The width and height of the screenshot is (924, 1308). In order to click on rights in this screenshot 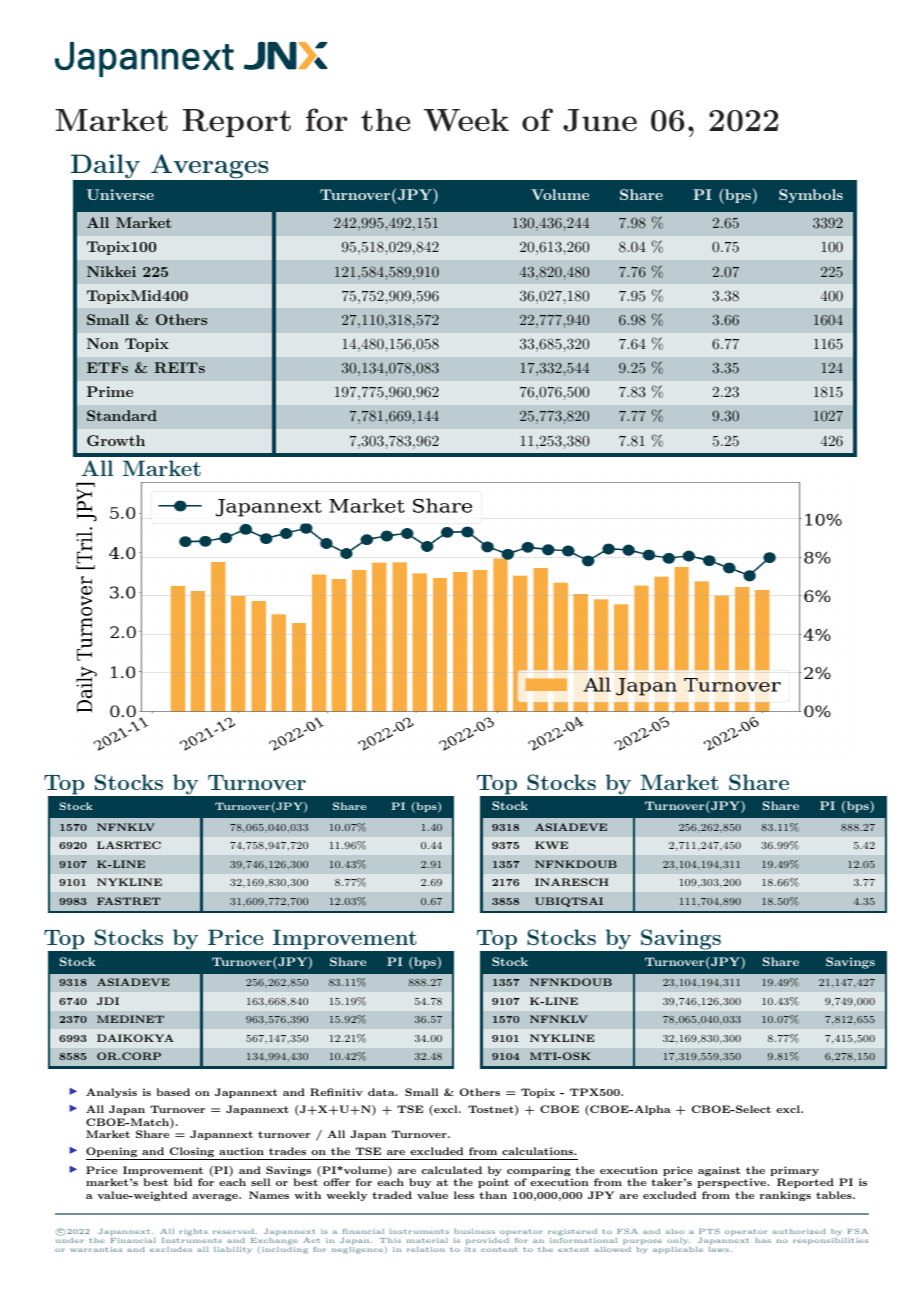, I will do `click(193, 1232)`.
